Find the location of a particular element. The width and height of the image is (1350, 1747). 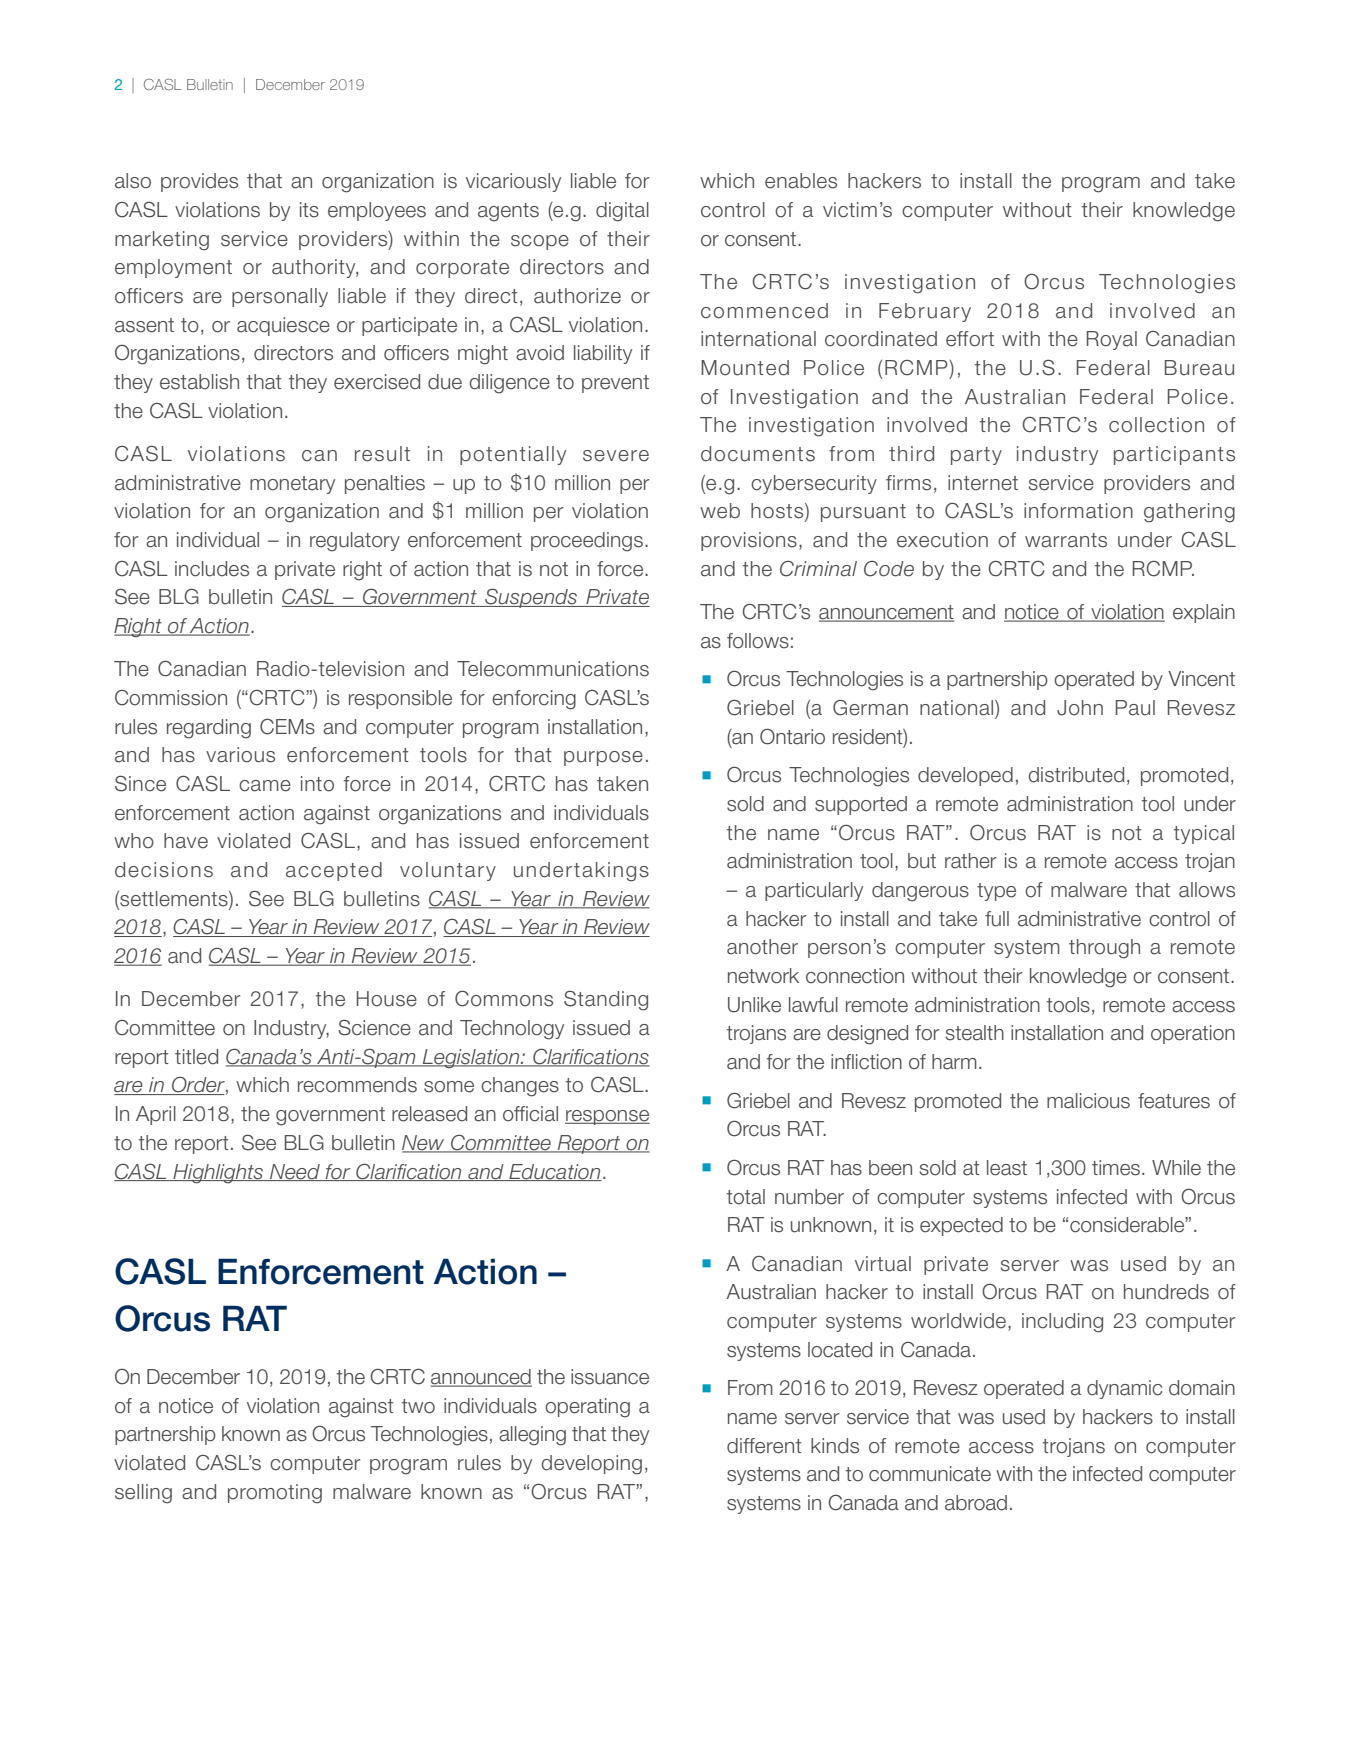

abroad is located at coordinates (976, 1503).
